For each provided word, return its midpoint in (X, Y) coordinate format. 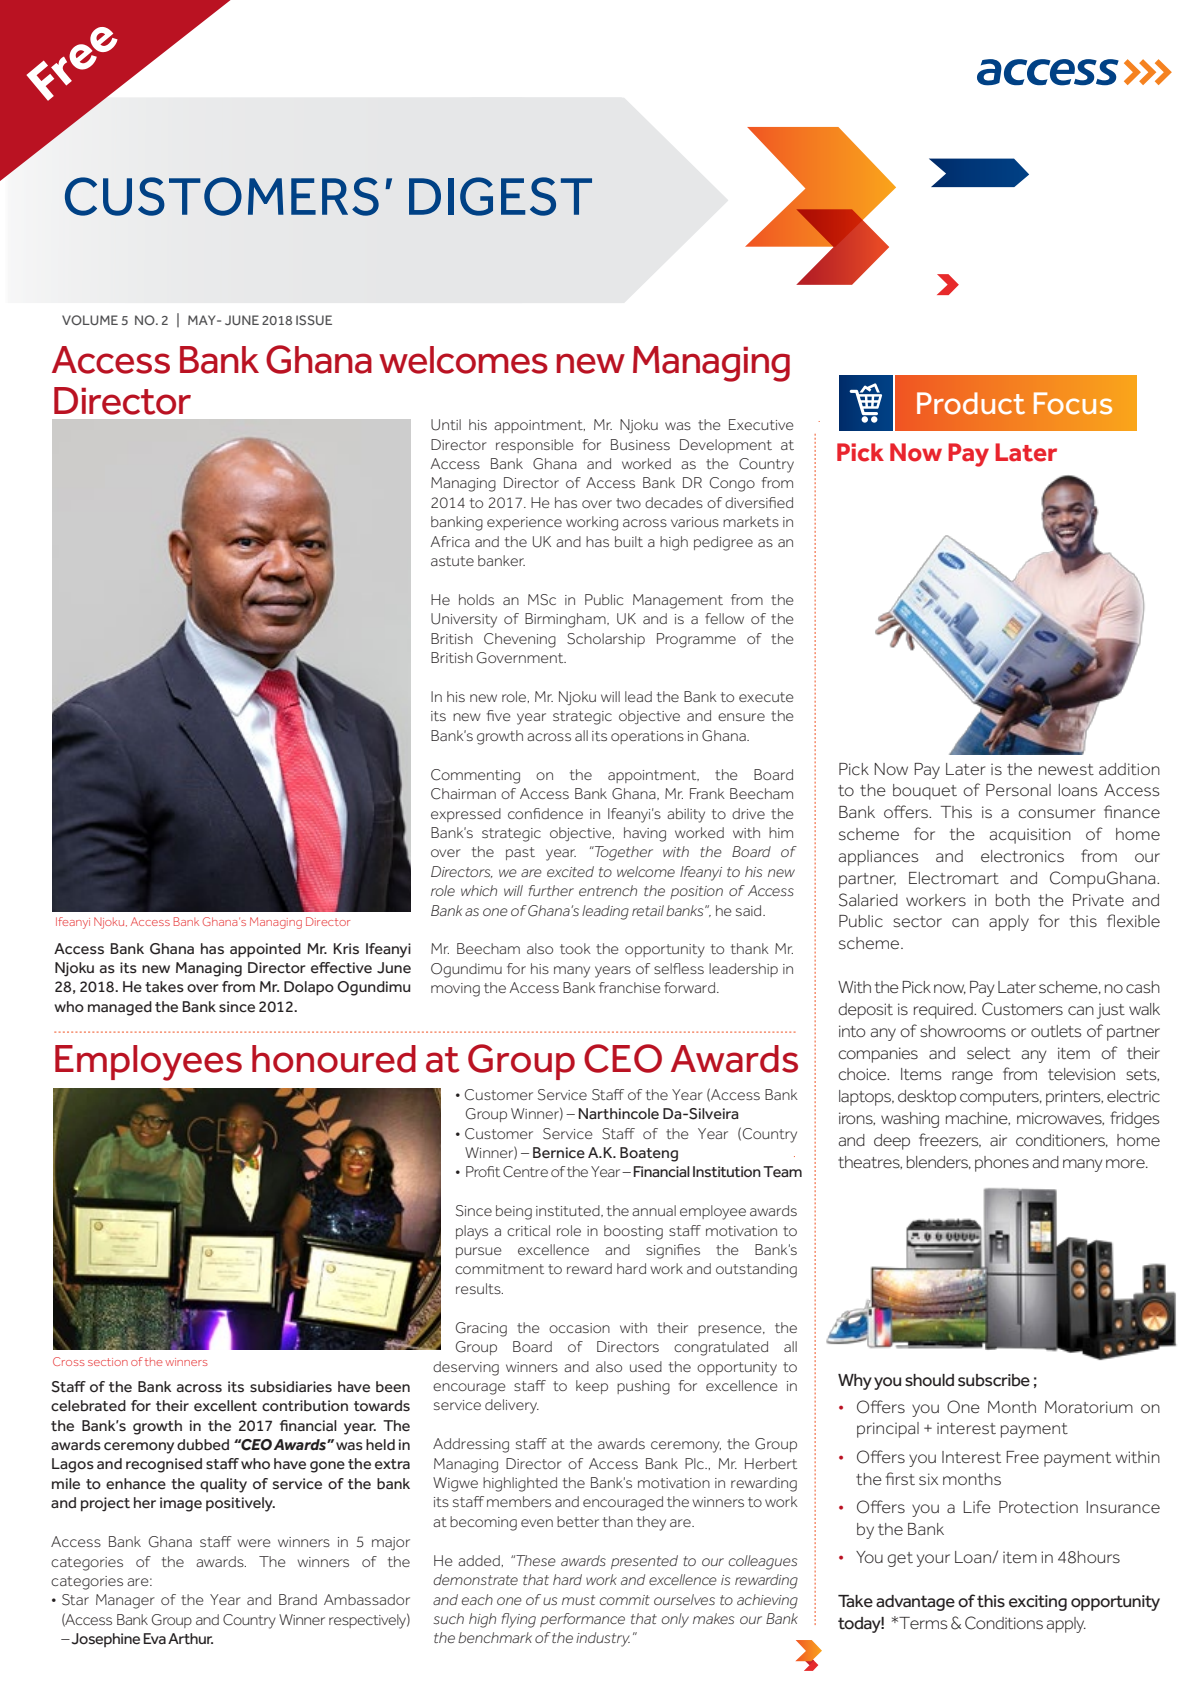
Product (971, 403)
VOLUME (90, 320)
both (1013, 900)
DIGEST (500, 196)
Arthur (190, 1638)
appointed (265, 950)
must (578, 1600)
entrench (608, 890)
